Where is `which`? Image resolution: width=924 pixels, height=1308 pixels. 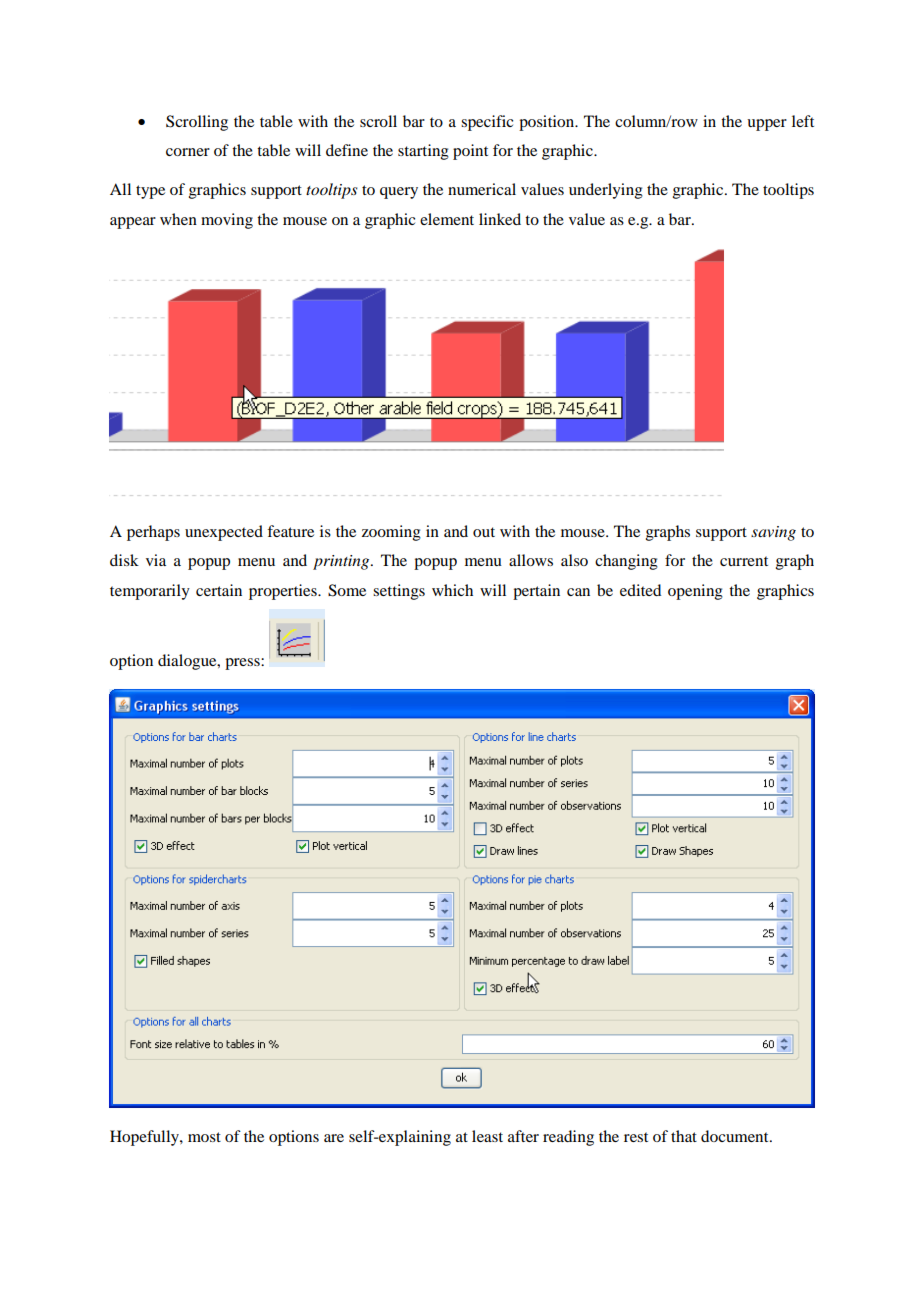 which is located at coordinates (452, 590).
